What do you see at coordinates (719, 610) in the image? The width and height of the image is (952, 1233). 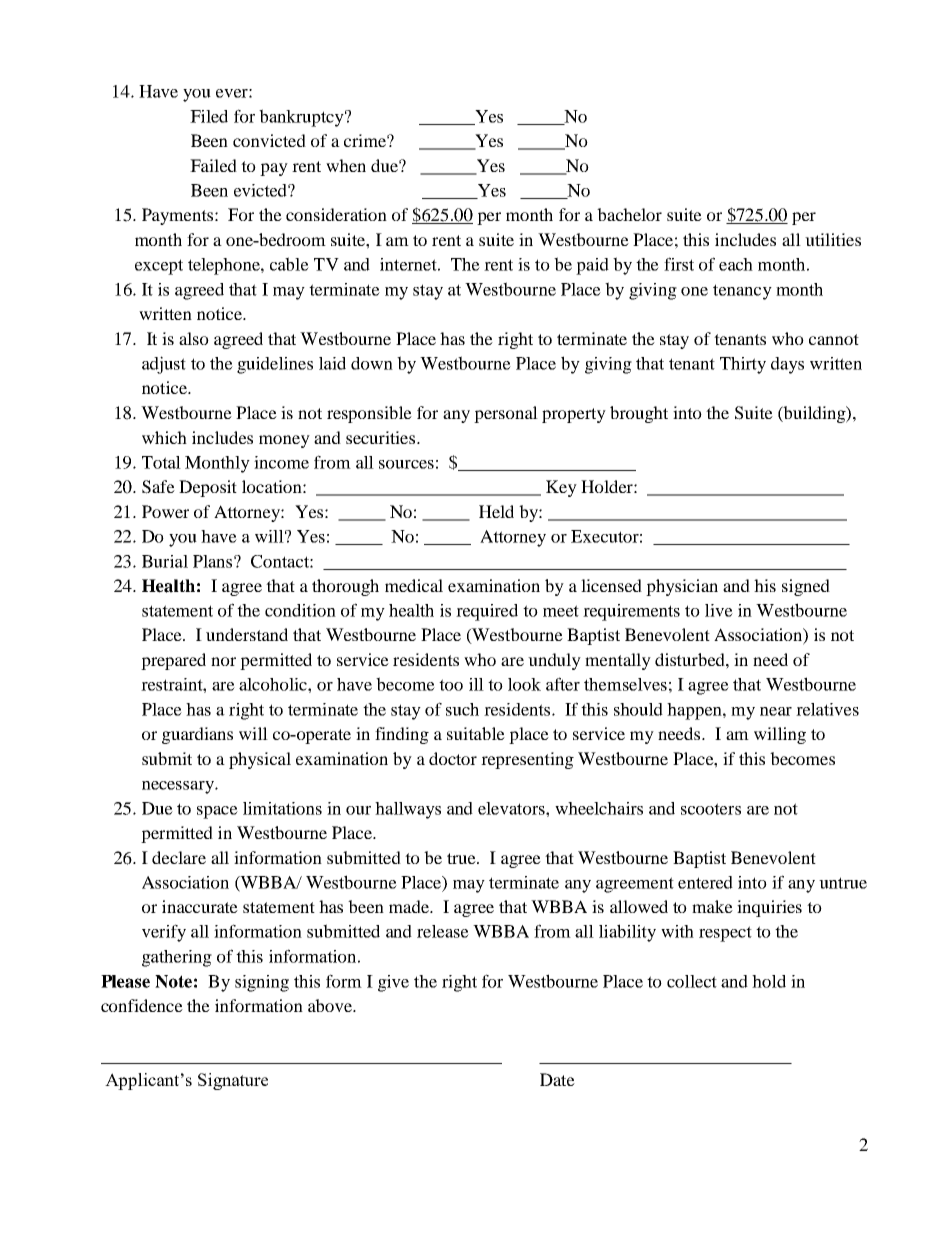 I see `live` at bounding box center [719, 610].
